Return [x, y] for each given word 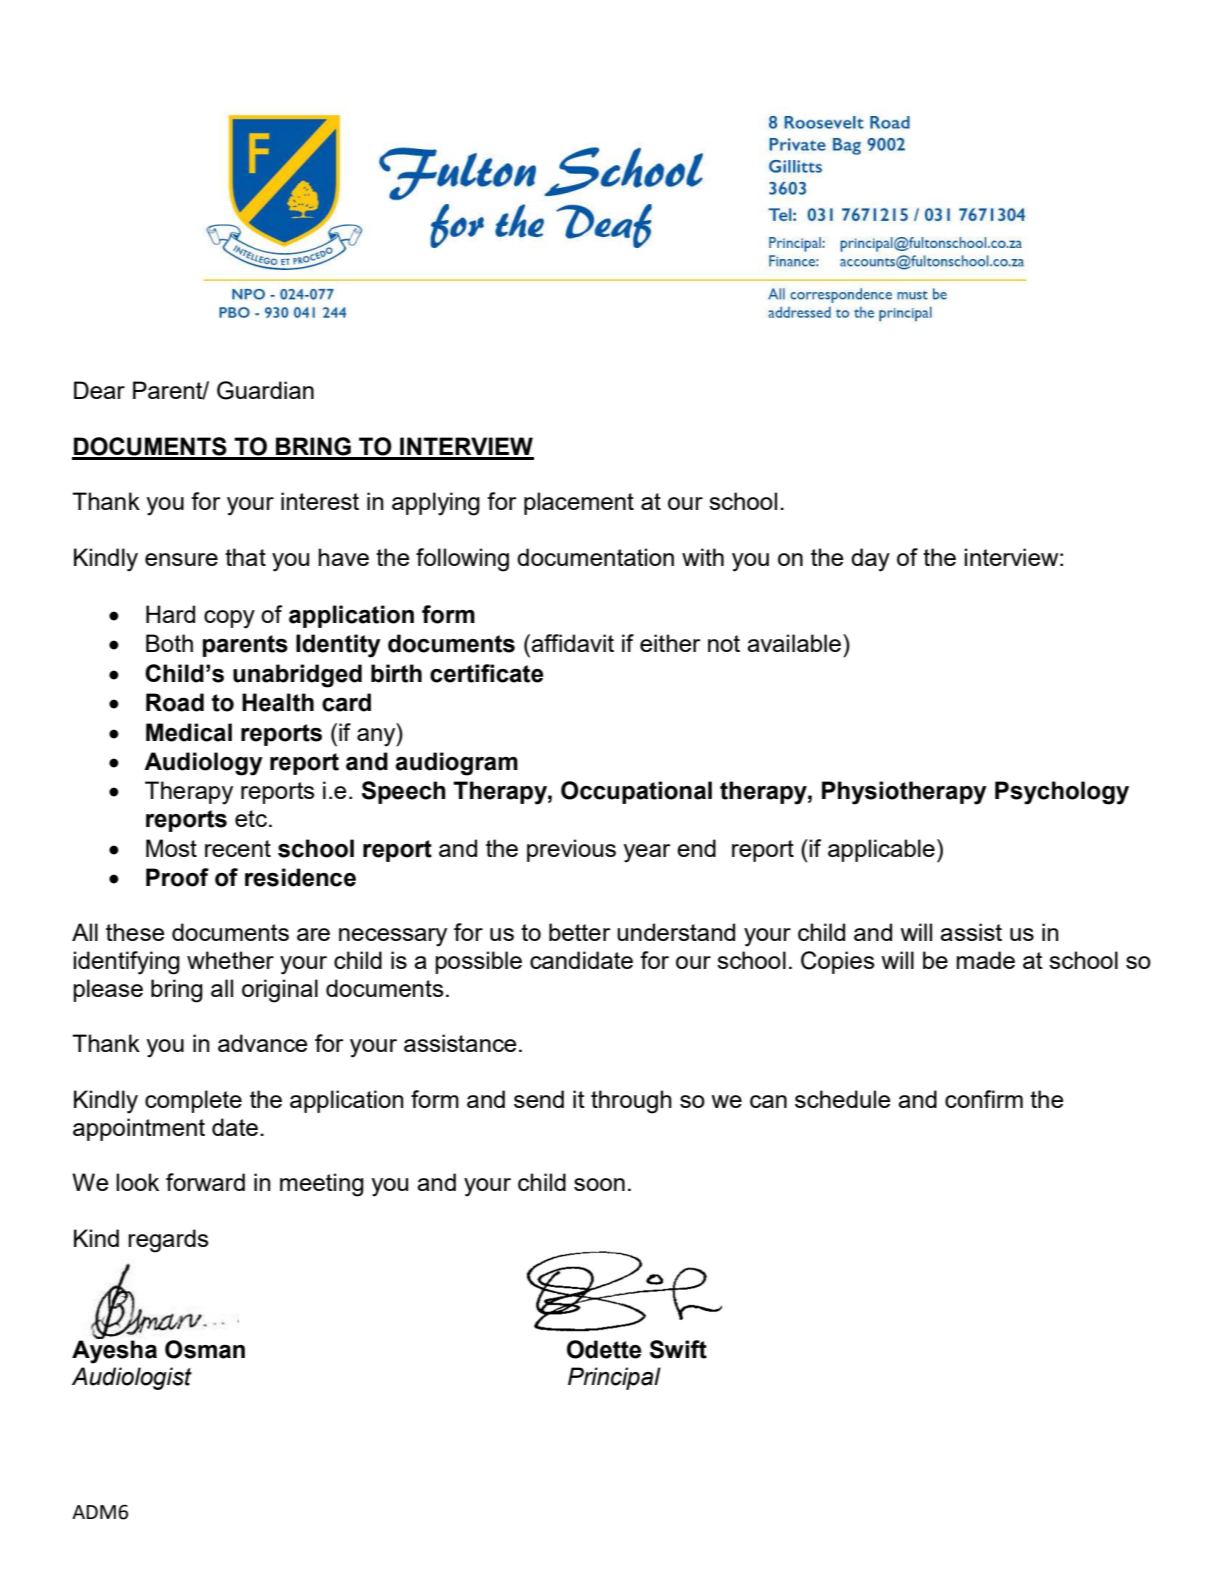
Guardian [265, 390]
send [539, 1099]
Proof [177, 877]
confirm [984, 1099]
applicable [881, 850]
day [870, 560]
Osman [205, 1349]
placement [579, 503]
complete [193, 1101]
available [795, 643]
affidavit [572, 643]
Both [169, 643]
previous [571, 850]
